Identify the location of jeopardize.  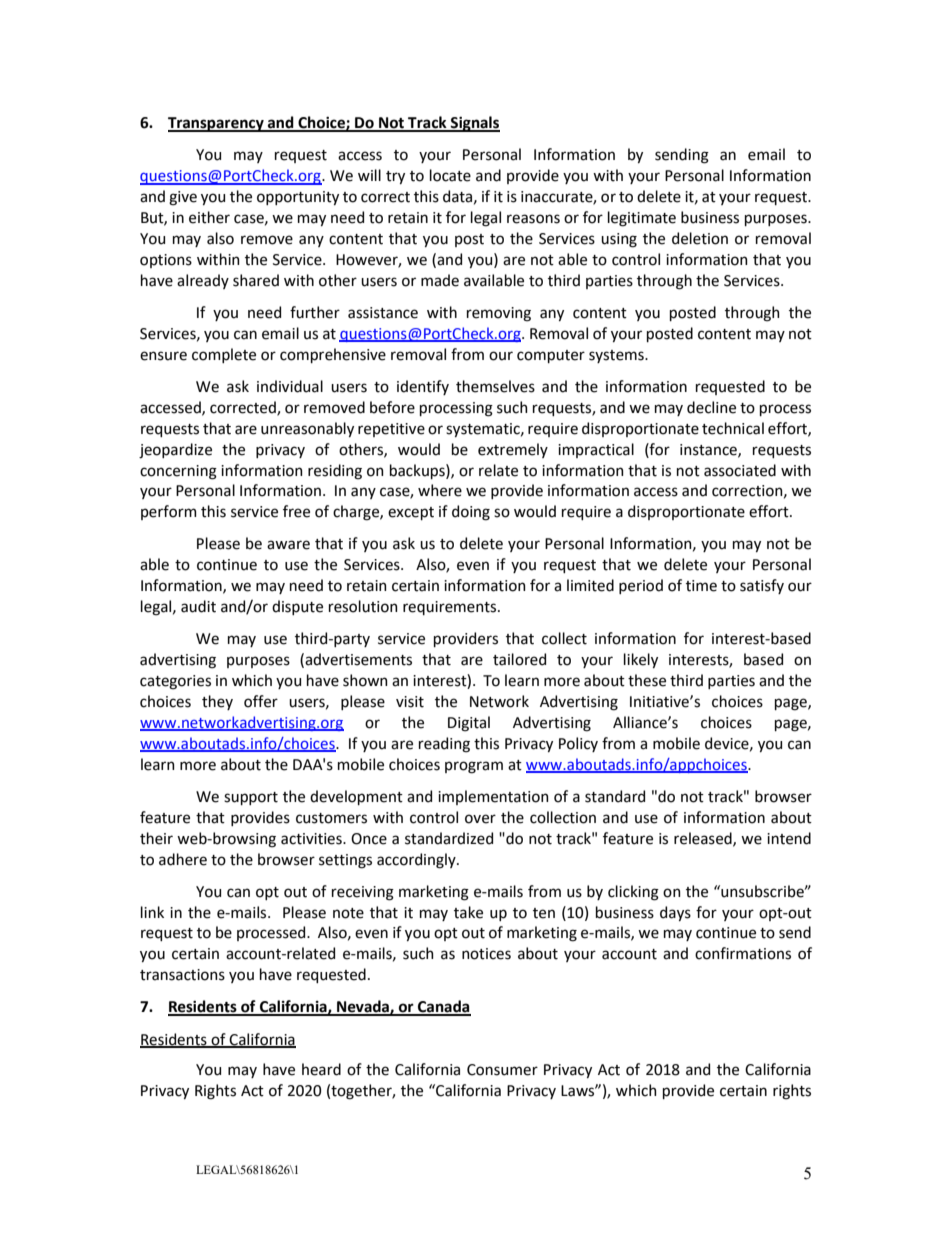
(175, 450).
